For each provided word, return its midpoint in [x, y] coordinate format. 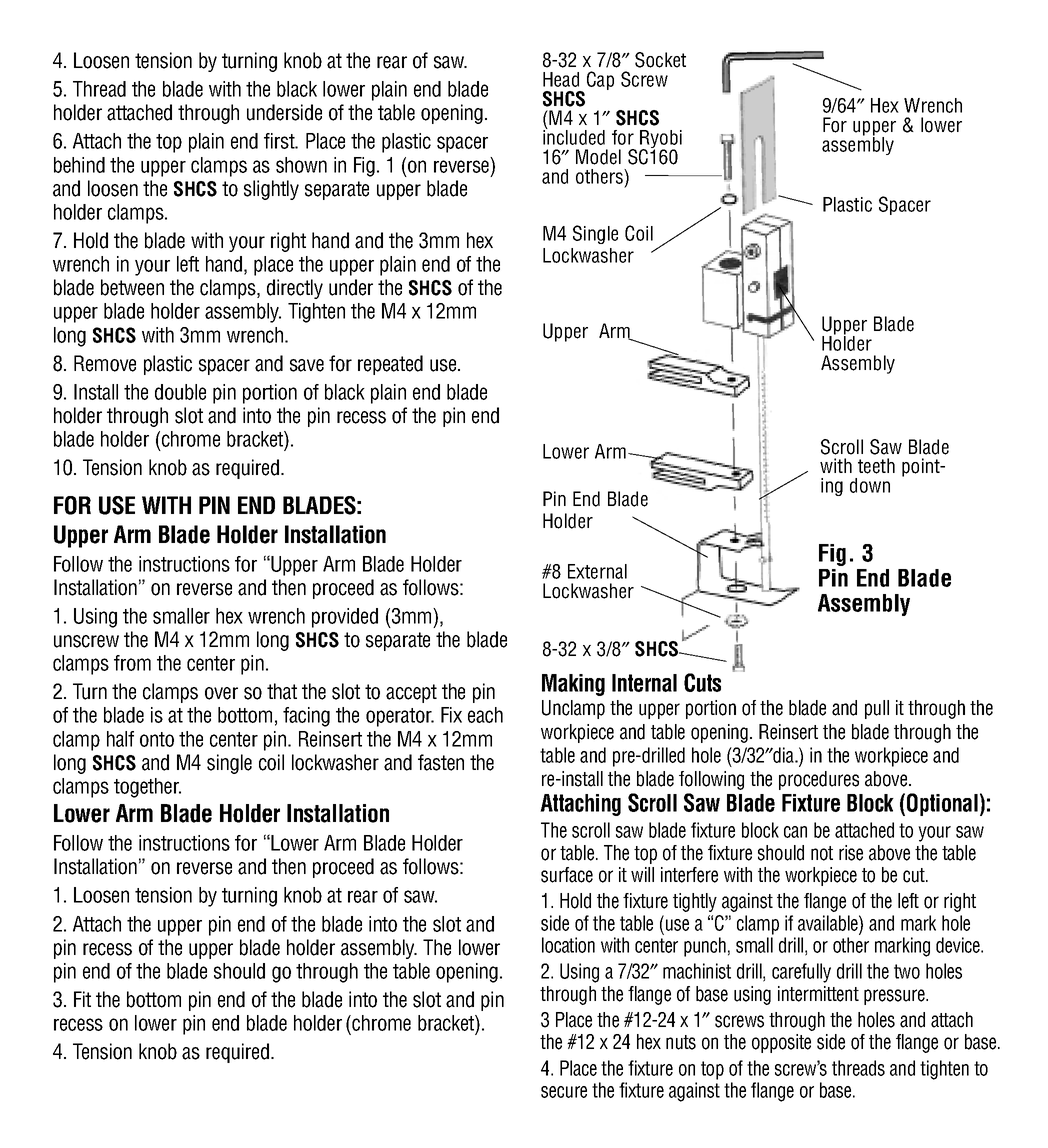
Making [573, 685]
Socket [660, 60]
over [221, 693]
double [180, 392]
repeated [390, 365]
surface [567, 875]
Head [561, 79]
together [147, 788]
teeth [876, 466]
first [280, 141]
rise [851, 853]
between [132, 287]
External [597, 571]
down [870, 485]
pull [877, 709]
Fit [82, 999]
